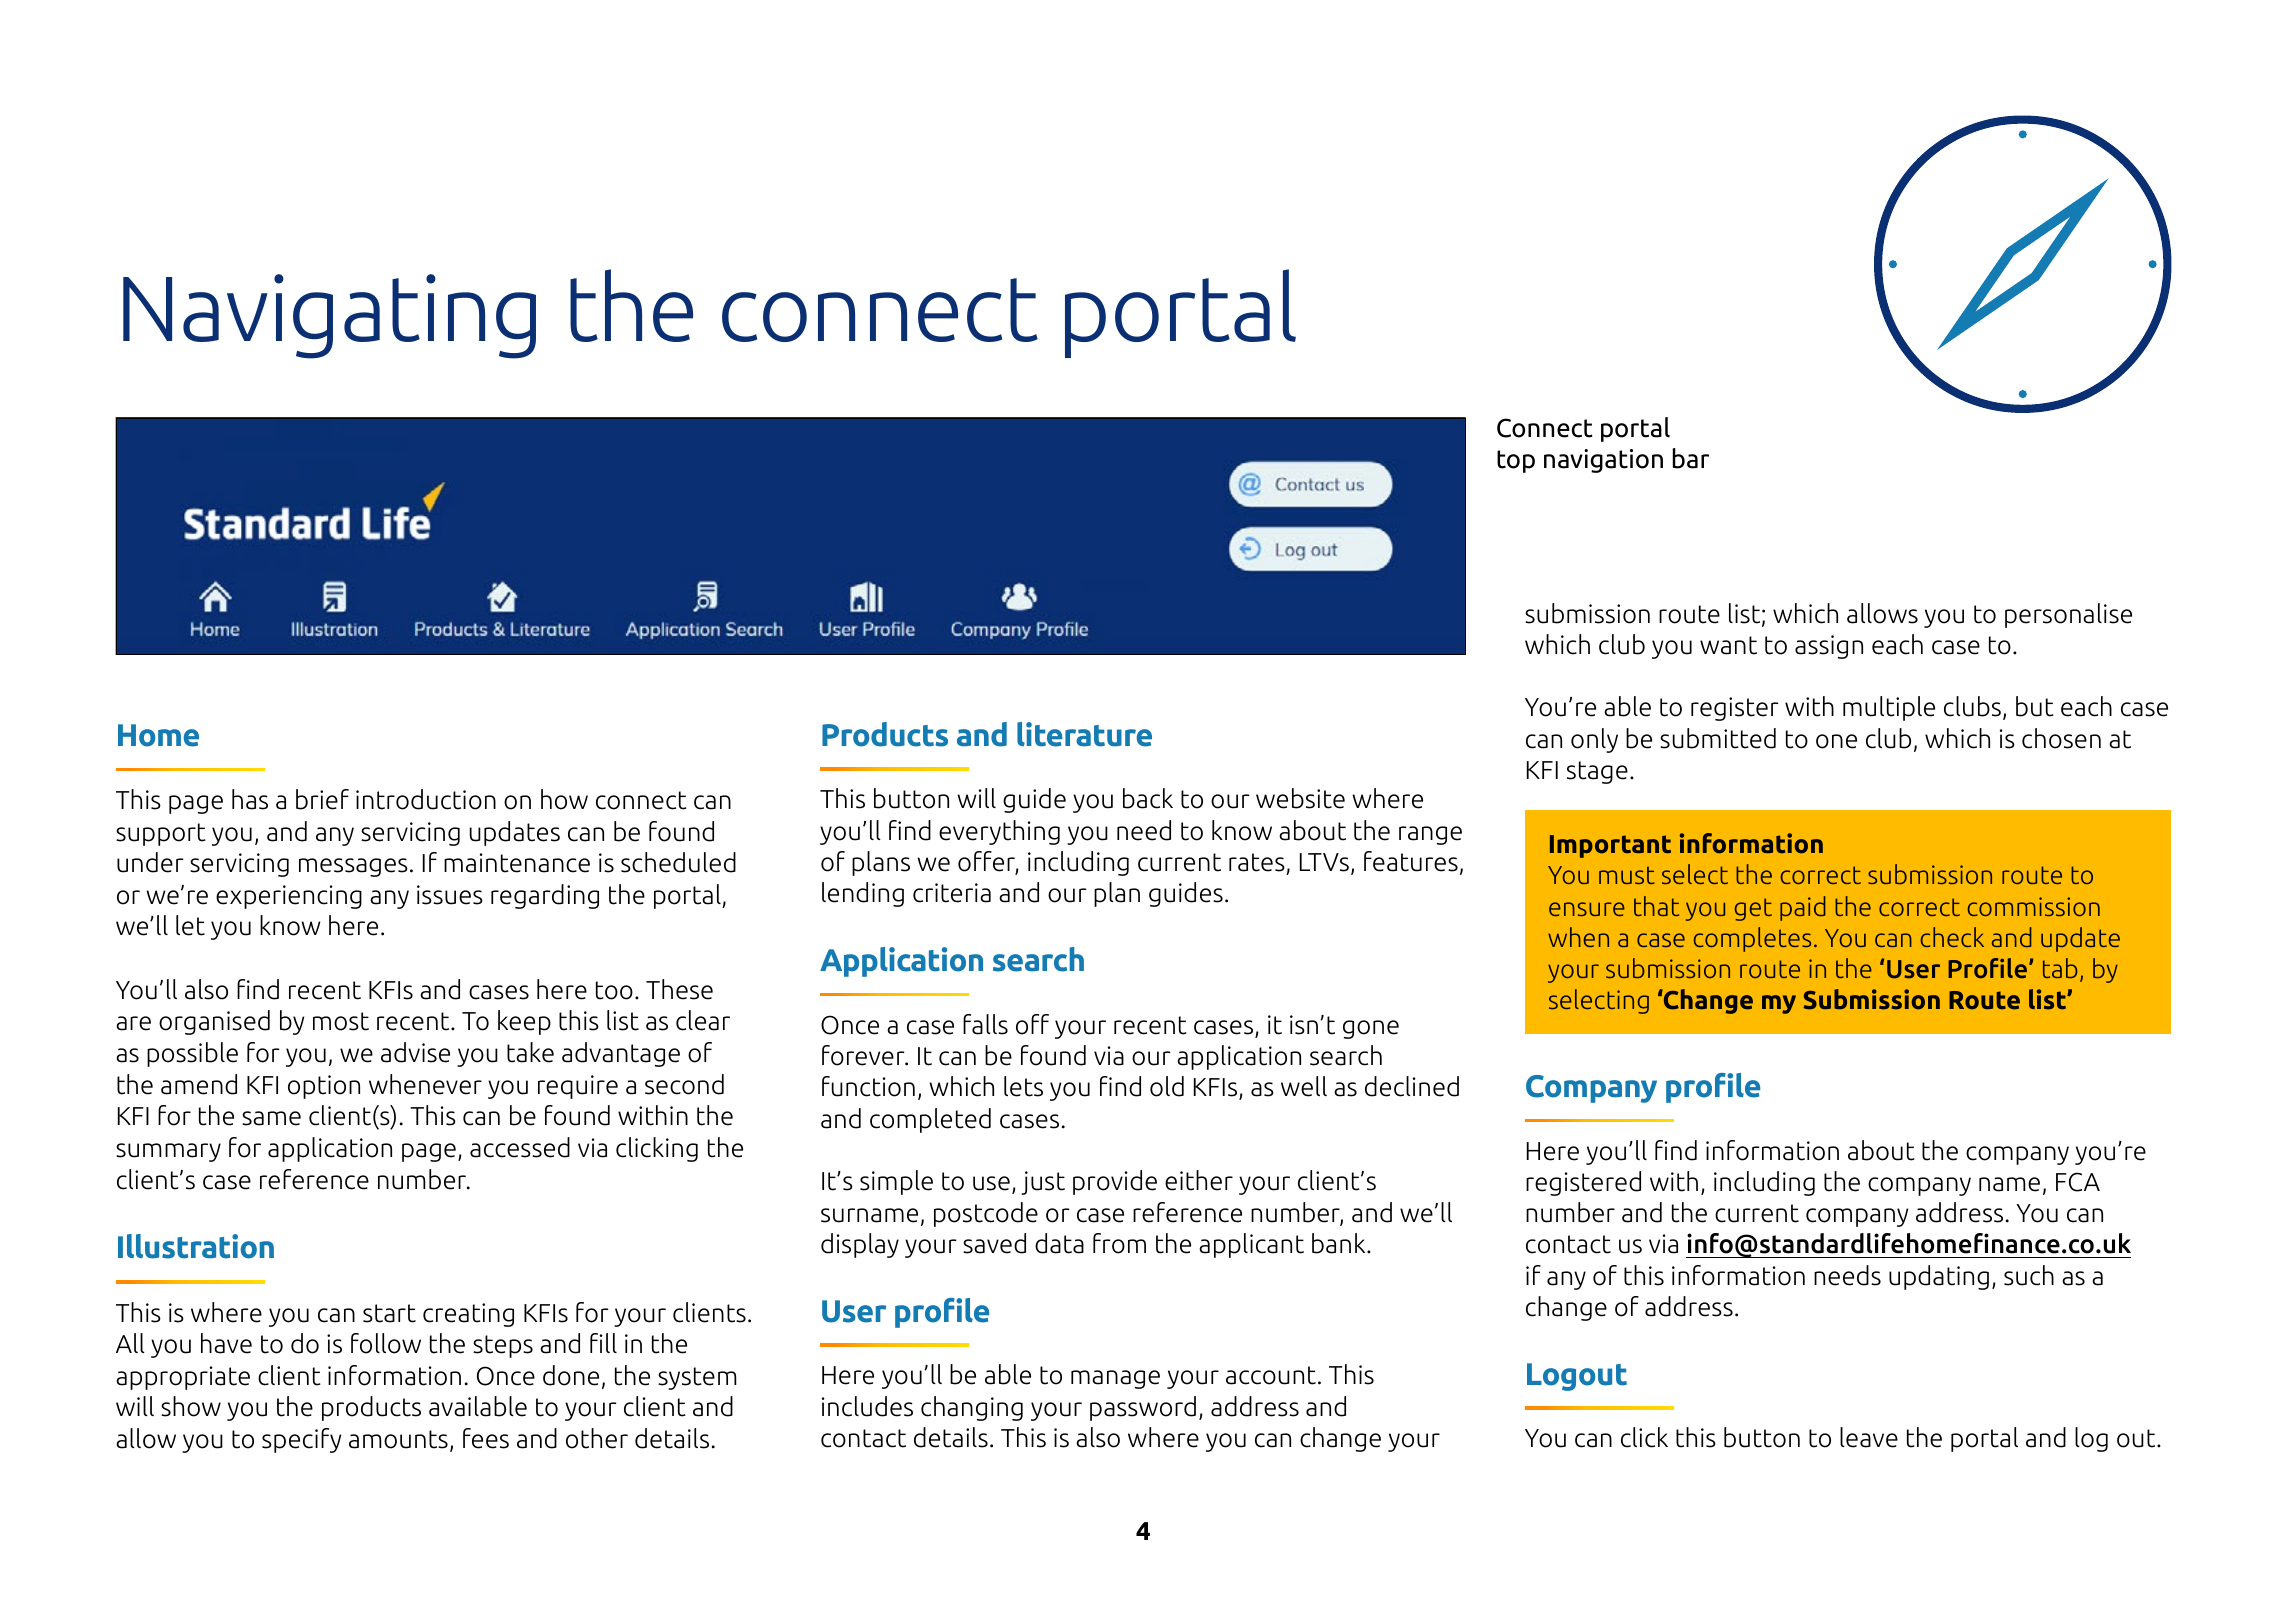 Image resolution: width=2287 pixels, height=1617 pixels. I want to click on password, so click(1143, 1408).
